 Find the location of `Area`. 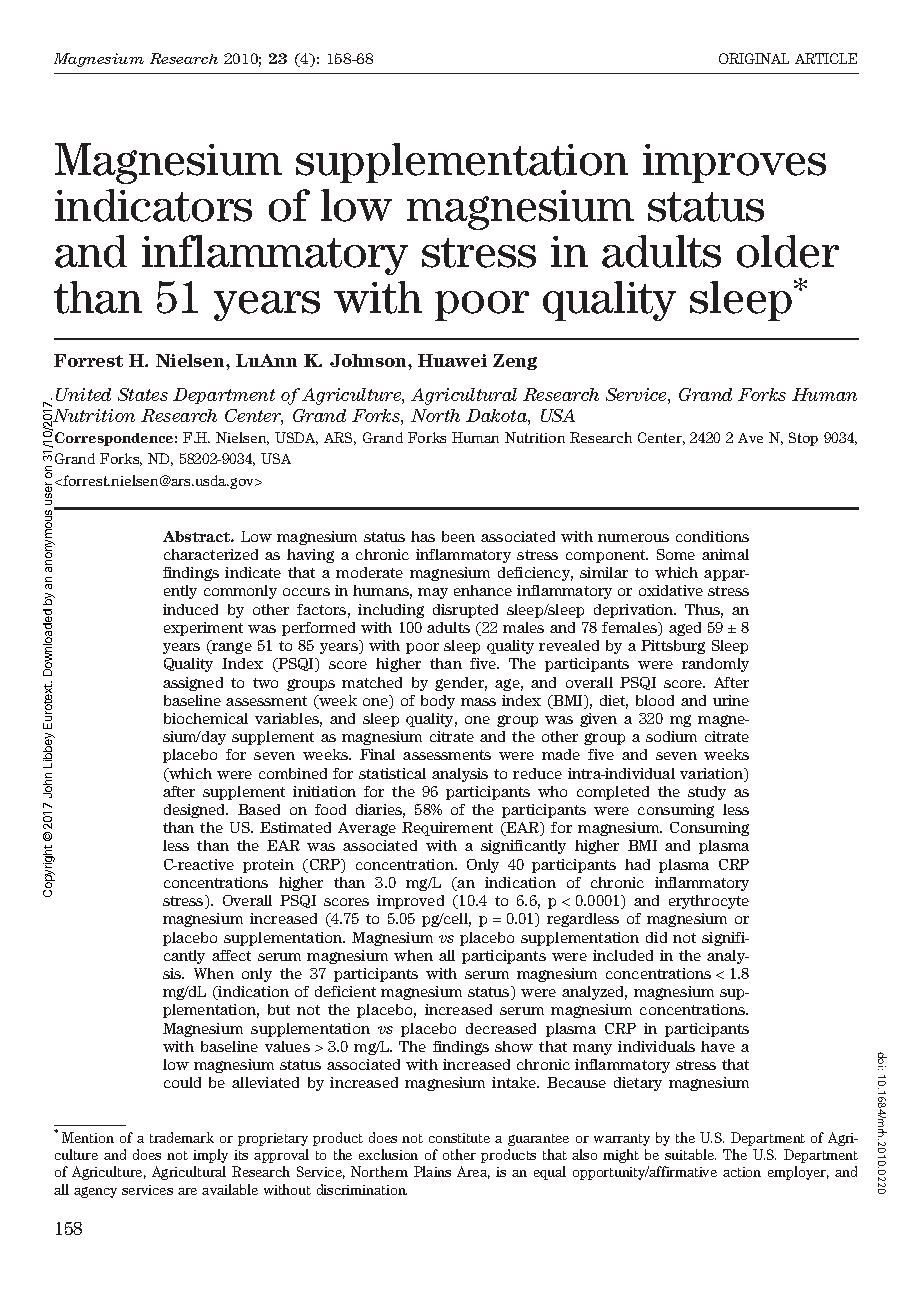

Area is located at coordinates (473, 1172).
